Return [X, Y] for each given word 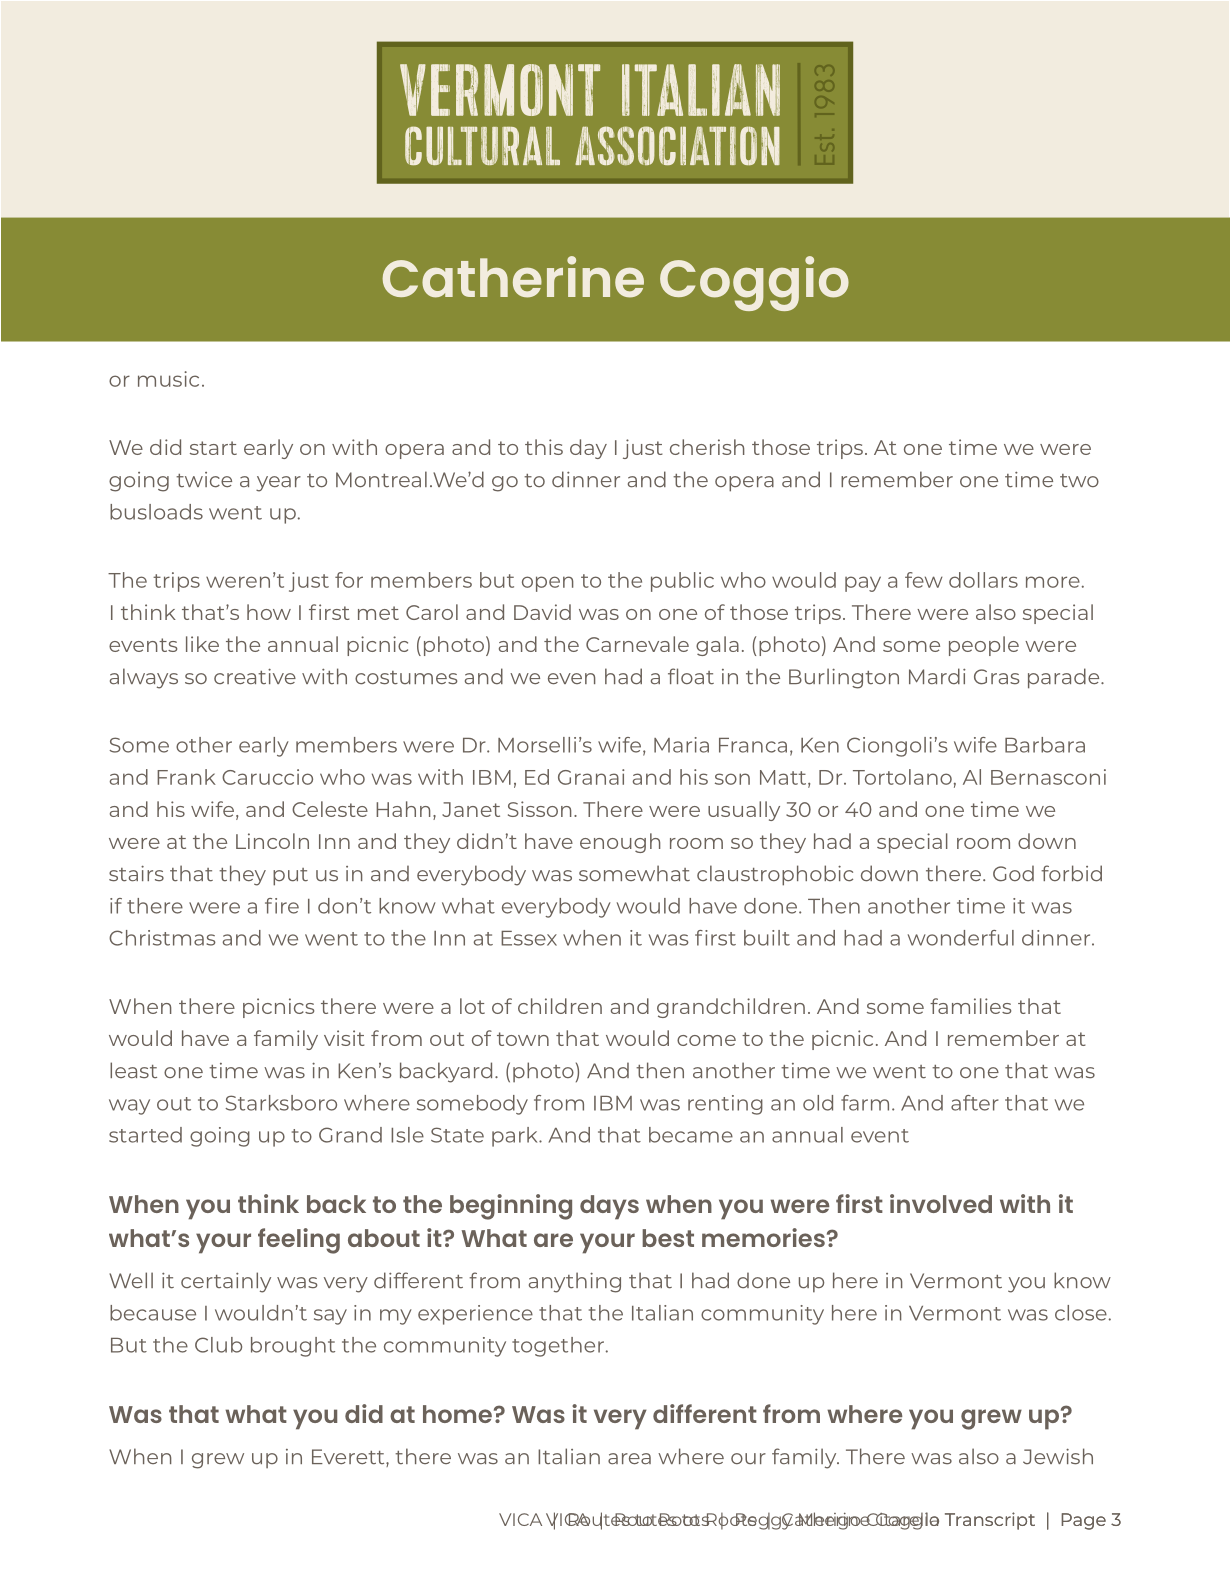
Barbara [1045, 745]
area [629, 1459]
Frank [186, 777]
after [975, 1103]
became [691, 1135]
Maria [681, 745]
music [168, 379]
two [1079, 481]
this [544, 447]
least [133, 1070]
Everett [349, 1458]
